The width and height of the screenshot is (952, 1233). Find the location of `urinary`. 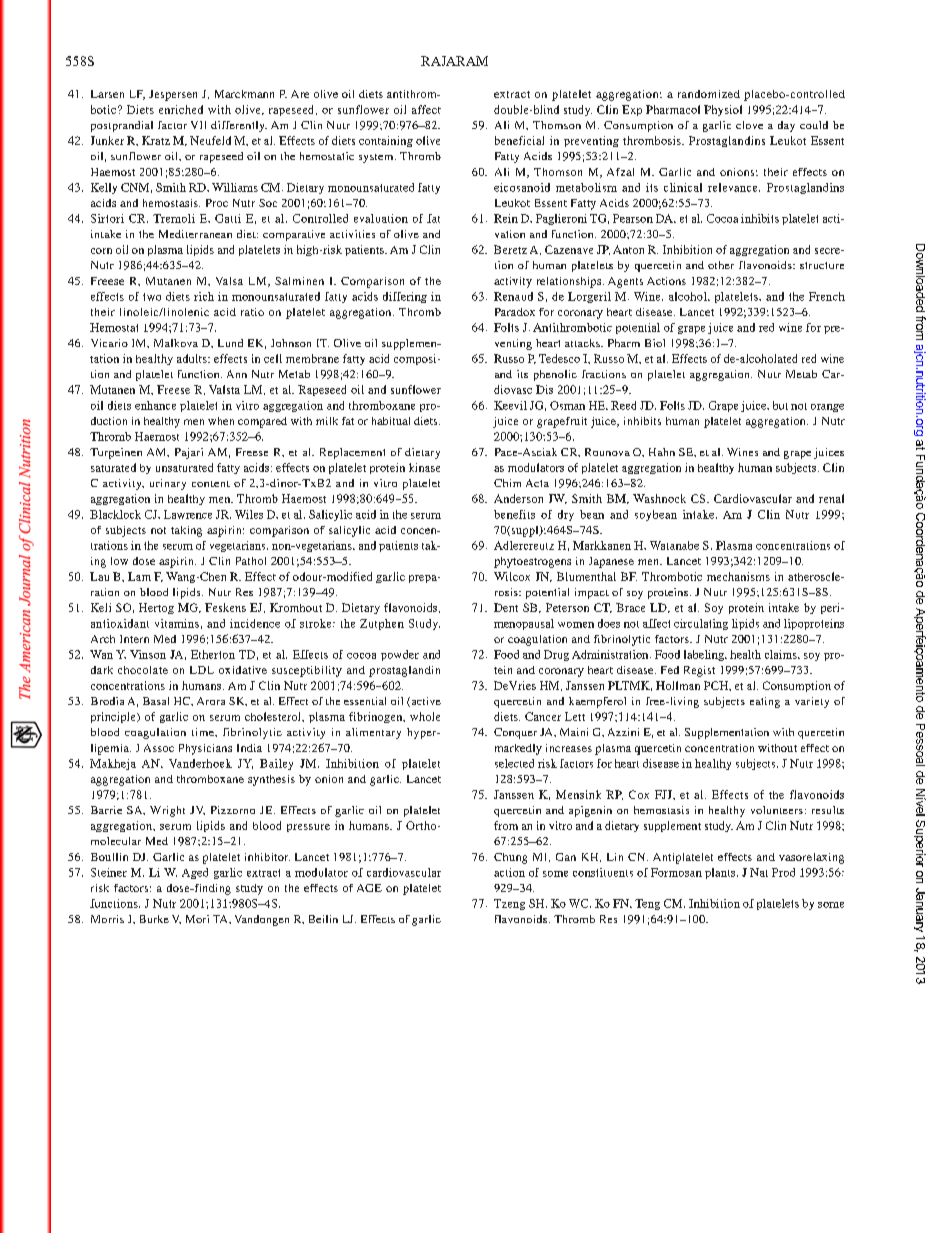

urinary is located at coordinates (168, 484).
